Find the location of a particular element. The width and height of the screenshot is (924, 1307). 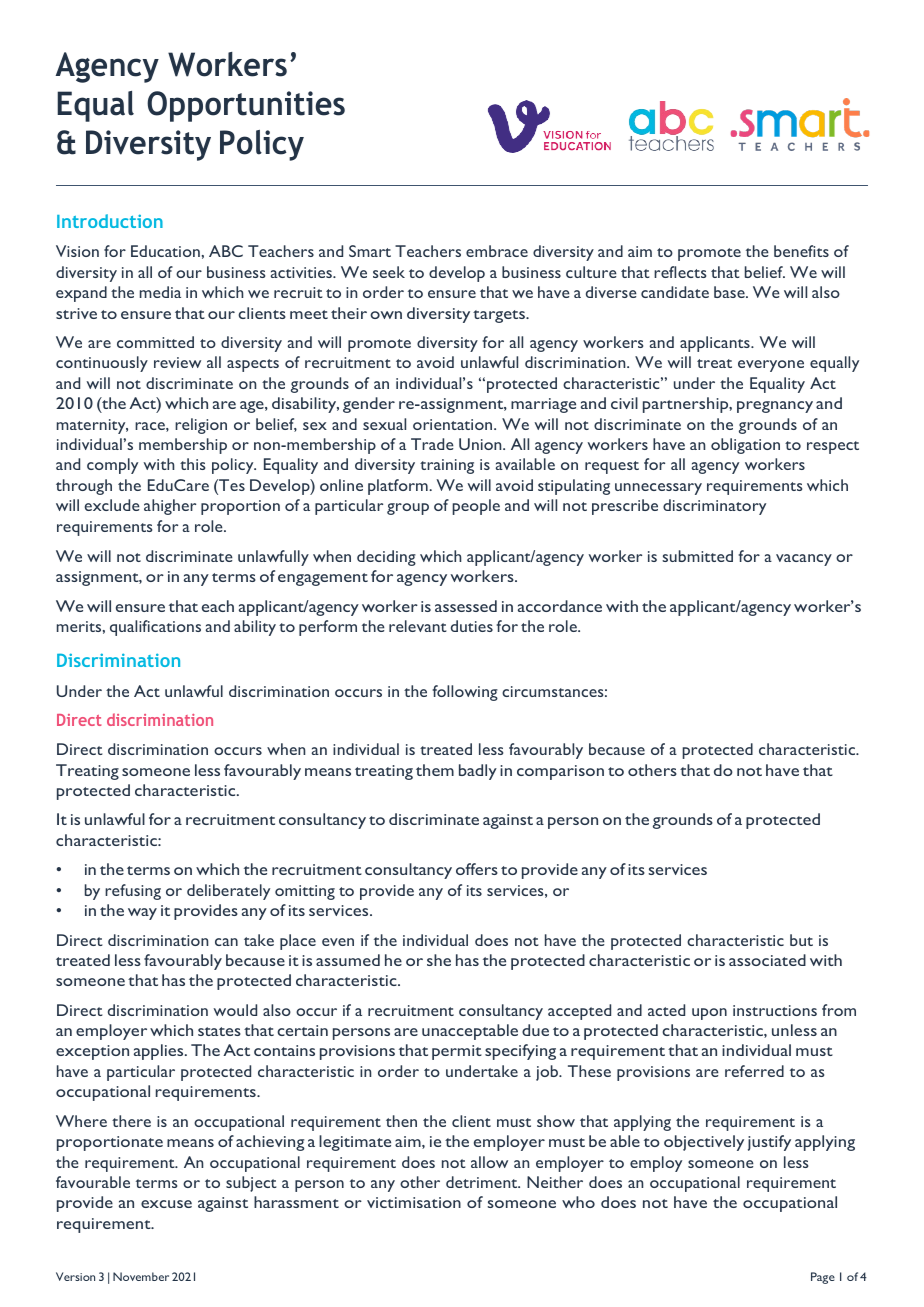

Smart is located at coordinates (370, 251).
